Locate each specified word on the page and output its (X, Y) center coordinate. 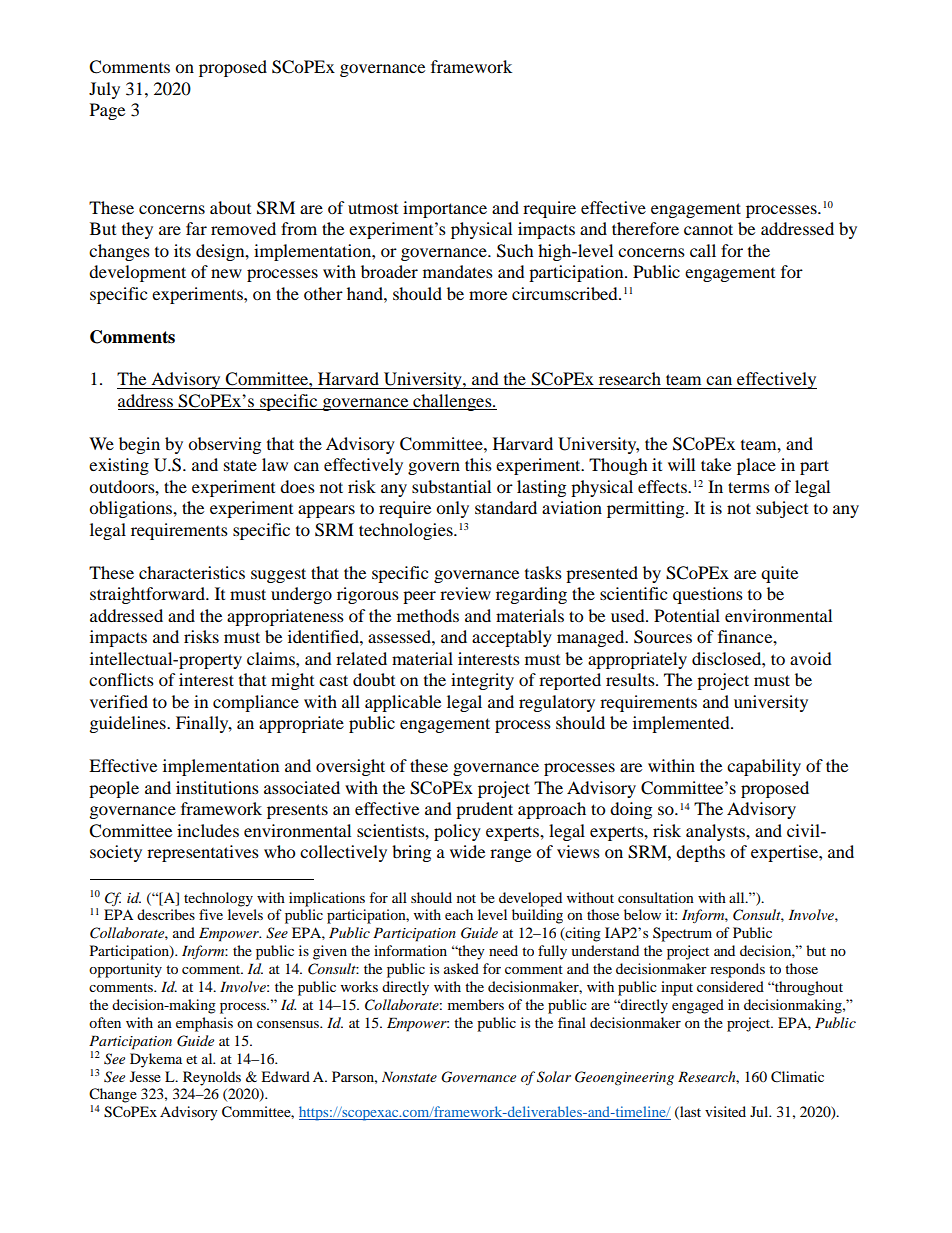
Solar (554, 1077)
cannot (708, 229)
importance (445, 209)
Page (107, 111)
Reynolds (212, 1078)
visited (725, 1111)
